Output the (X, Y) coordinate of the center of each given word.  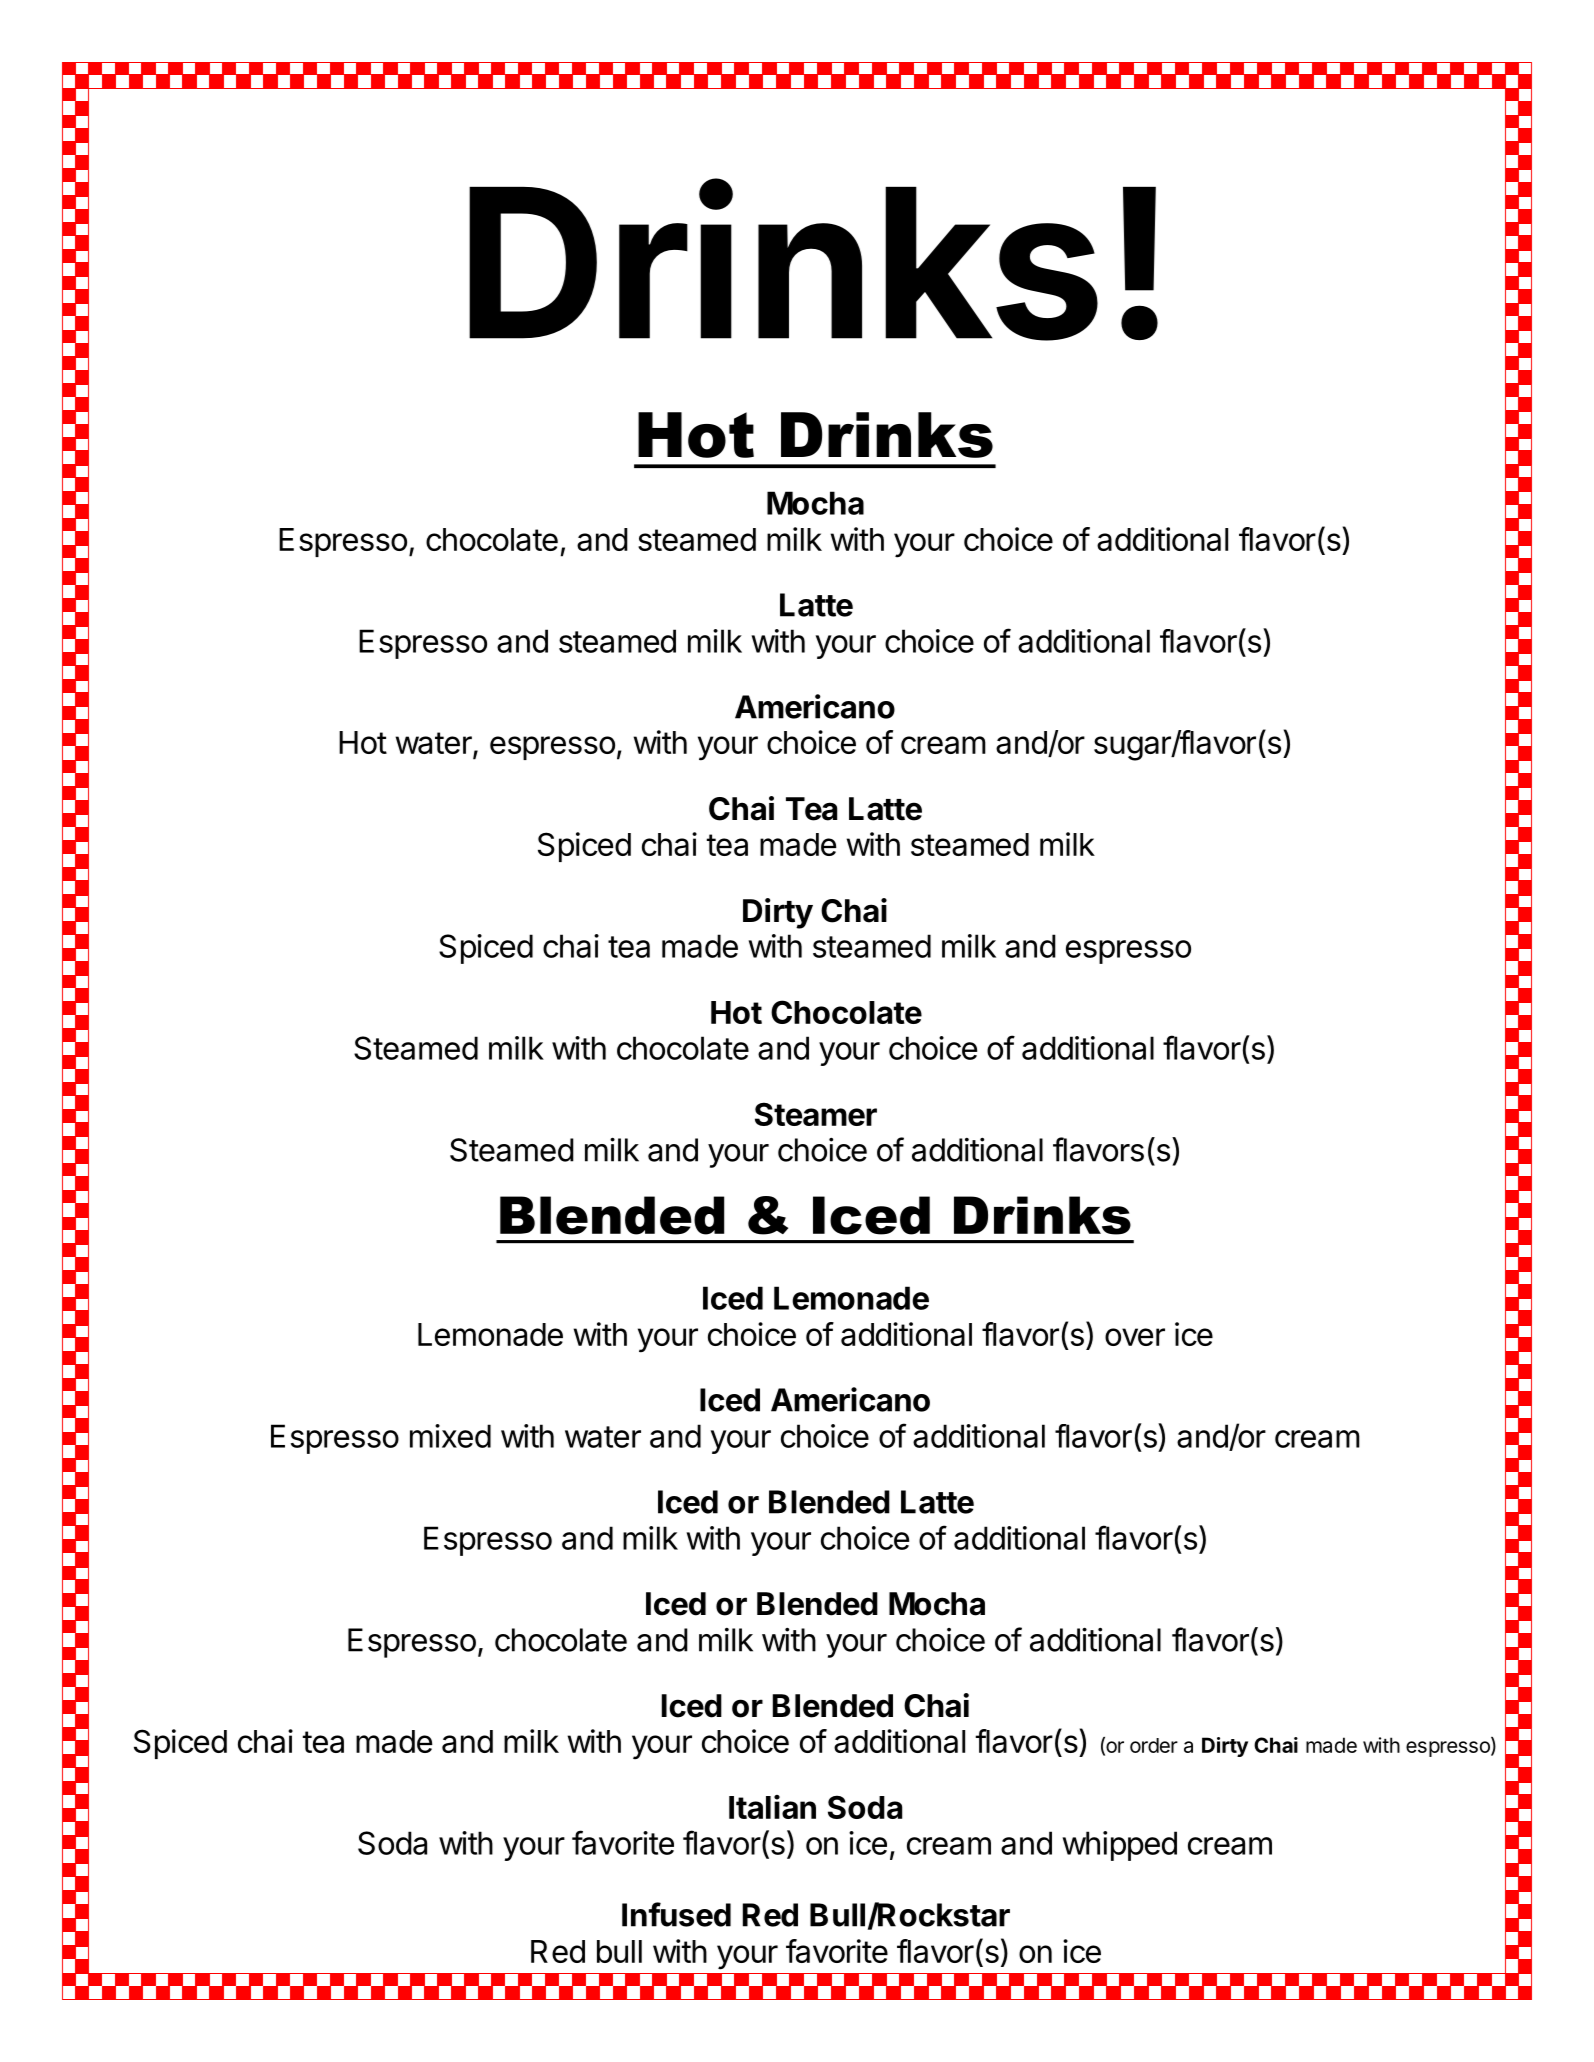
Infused (676, 1914)
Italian (772, 1807)
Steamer (816, 1114)
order (1154, 1745)
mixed (450, 1436)
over (1135, 1337)
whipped (1119, 1846)
